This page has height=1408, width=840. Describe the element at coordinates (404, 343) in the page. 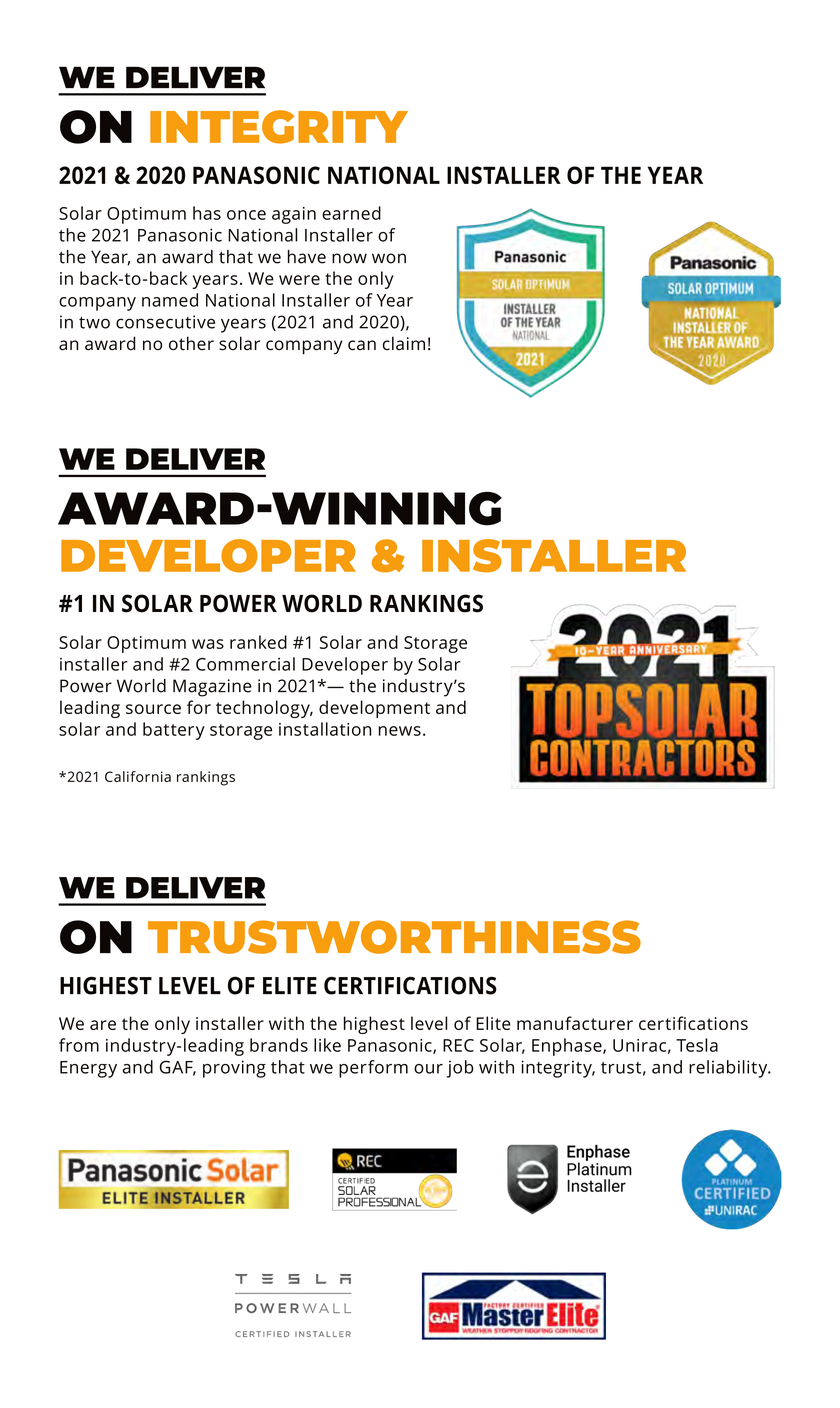

I see `claim` at that location.
